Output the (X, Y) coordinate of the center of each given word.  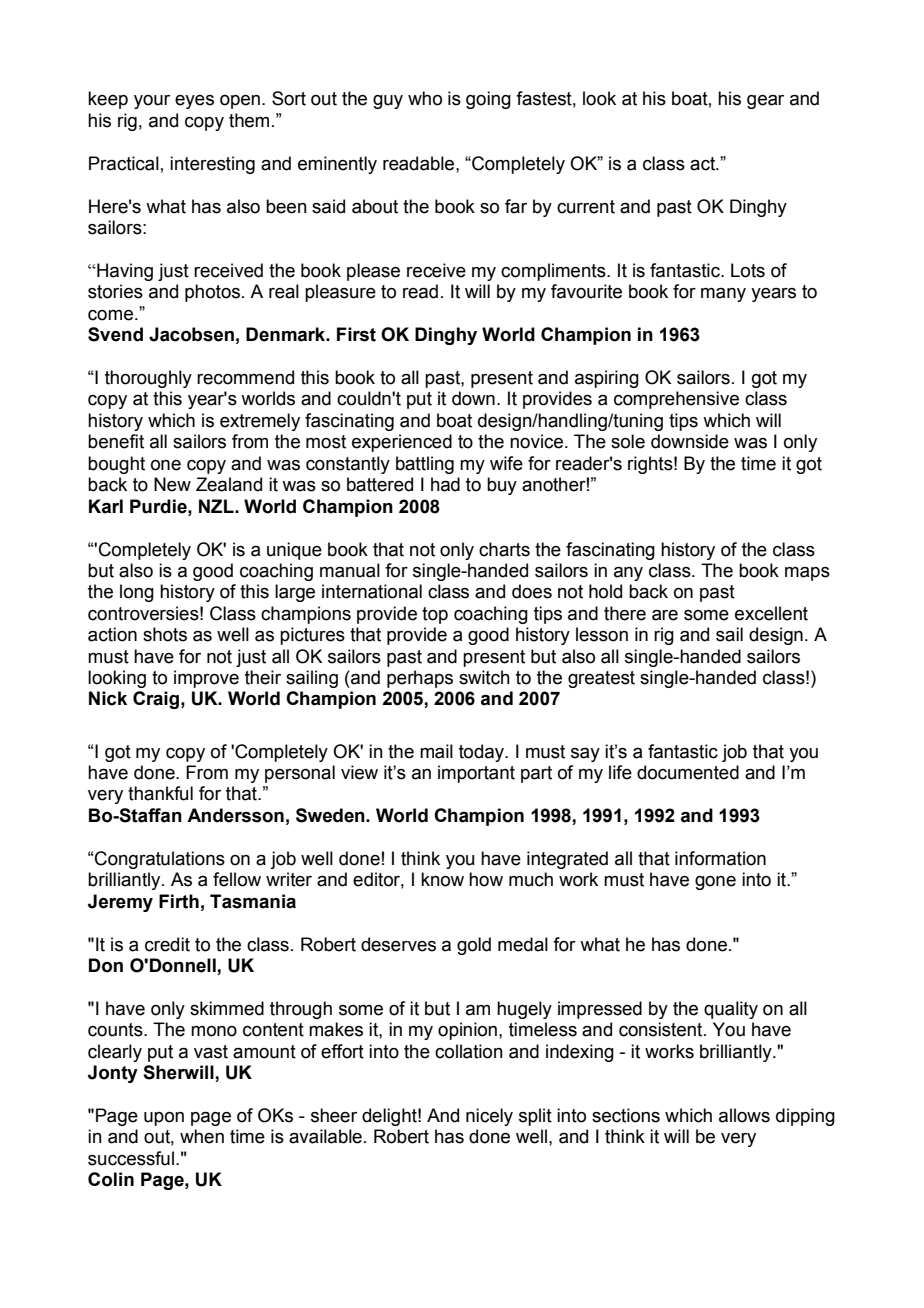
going (488, 100)
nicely (489, 1117)
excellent (771, 613)
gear (765, 102)
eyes (194, 102)
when (202, 1136)
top (435, 615)
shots (165, 634)
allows (744, 1115)
